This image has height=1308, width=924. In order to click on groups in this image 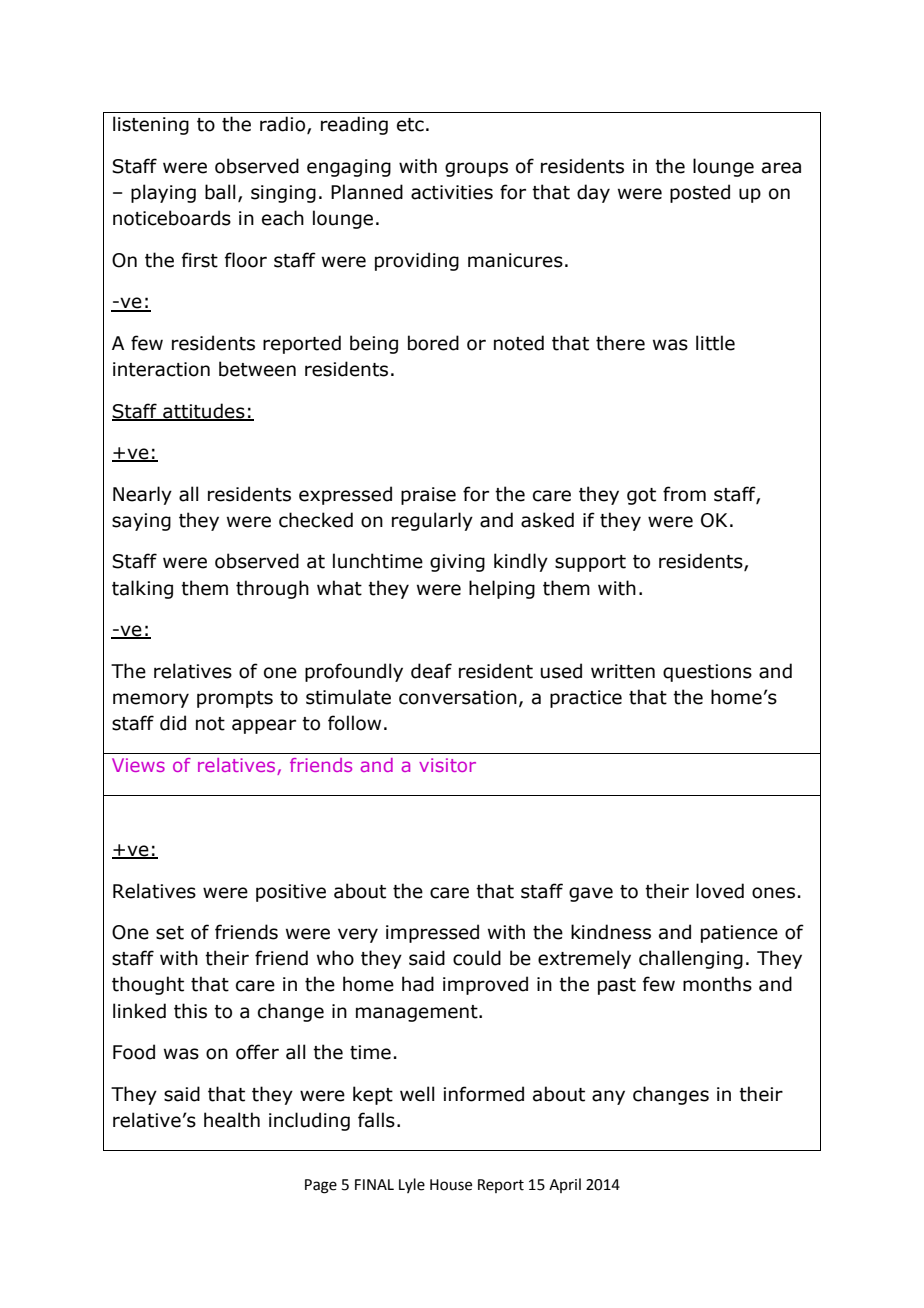, I will do `click(476, 169)`.
